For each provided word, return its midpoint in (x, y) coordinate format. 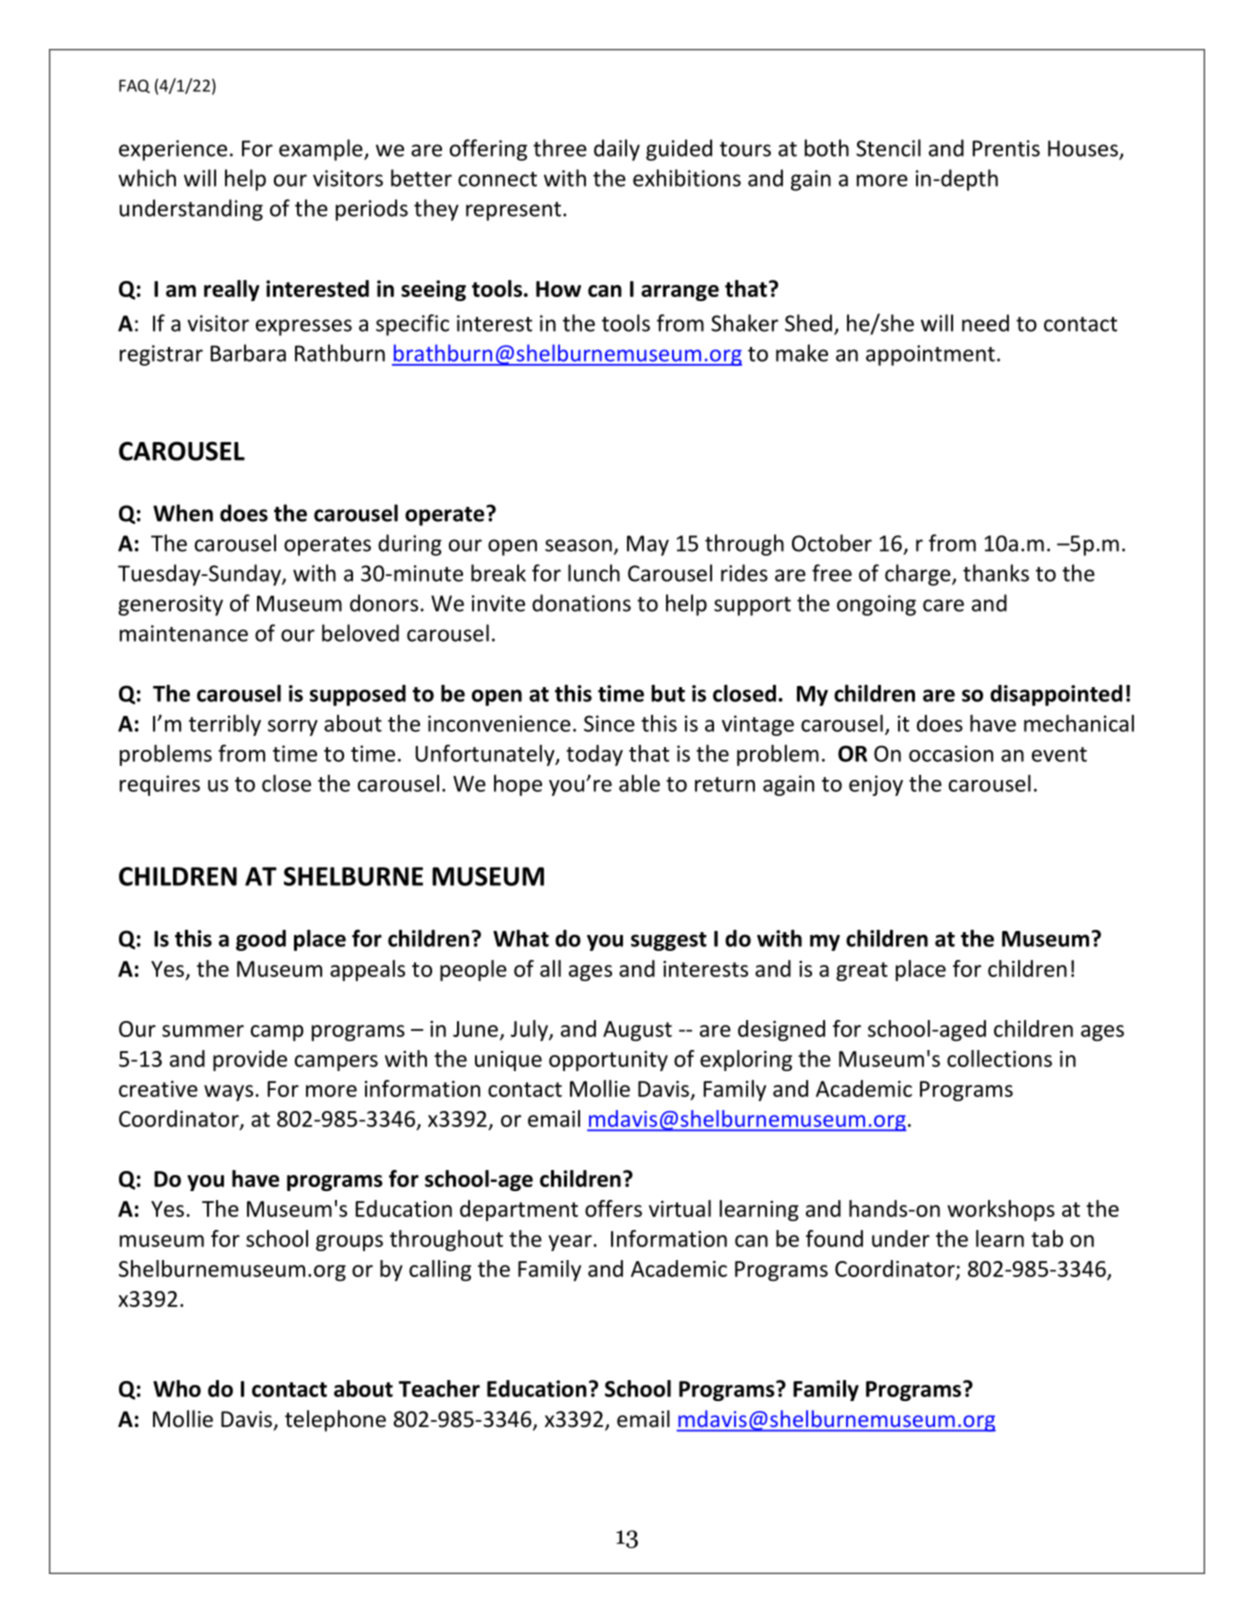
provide (250, 1060)
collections (999, 1058)
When (183, 513)
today (594, 755)
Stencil (888, 148)
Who (177, 1388)
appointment (930, 355)
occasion (951, 753)
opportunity (608, 1061)
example (322, 150)
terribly (225, 725)
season (578, 545)
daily (617, 150)
